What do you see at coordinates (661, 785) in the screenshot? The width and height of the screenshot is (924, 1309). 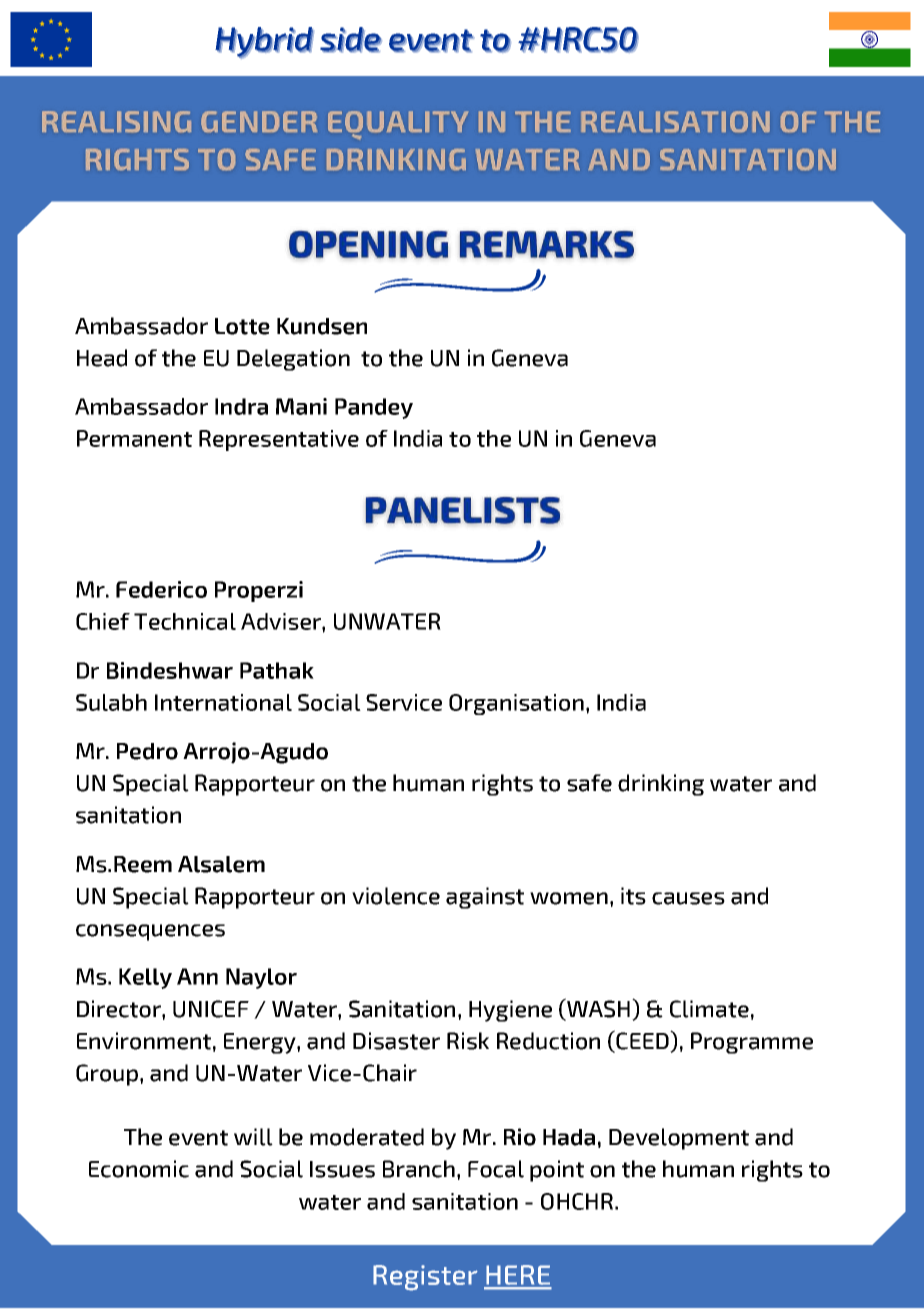 I see `drinking` at bounding box center [661, 785].
